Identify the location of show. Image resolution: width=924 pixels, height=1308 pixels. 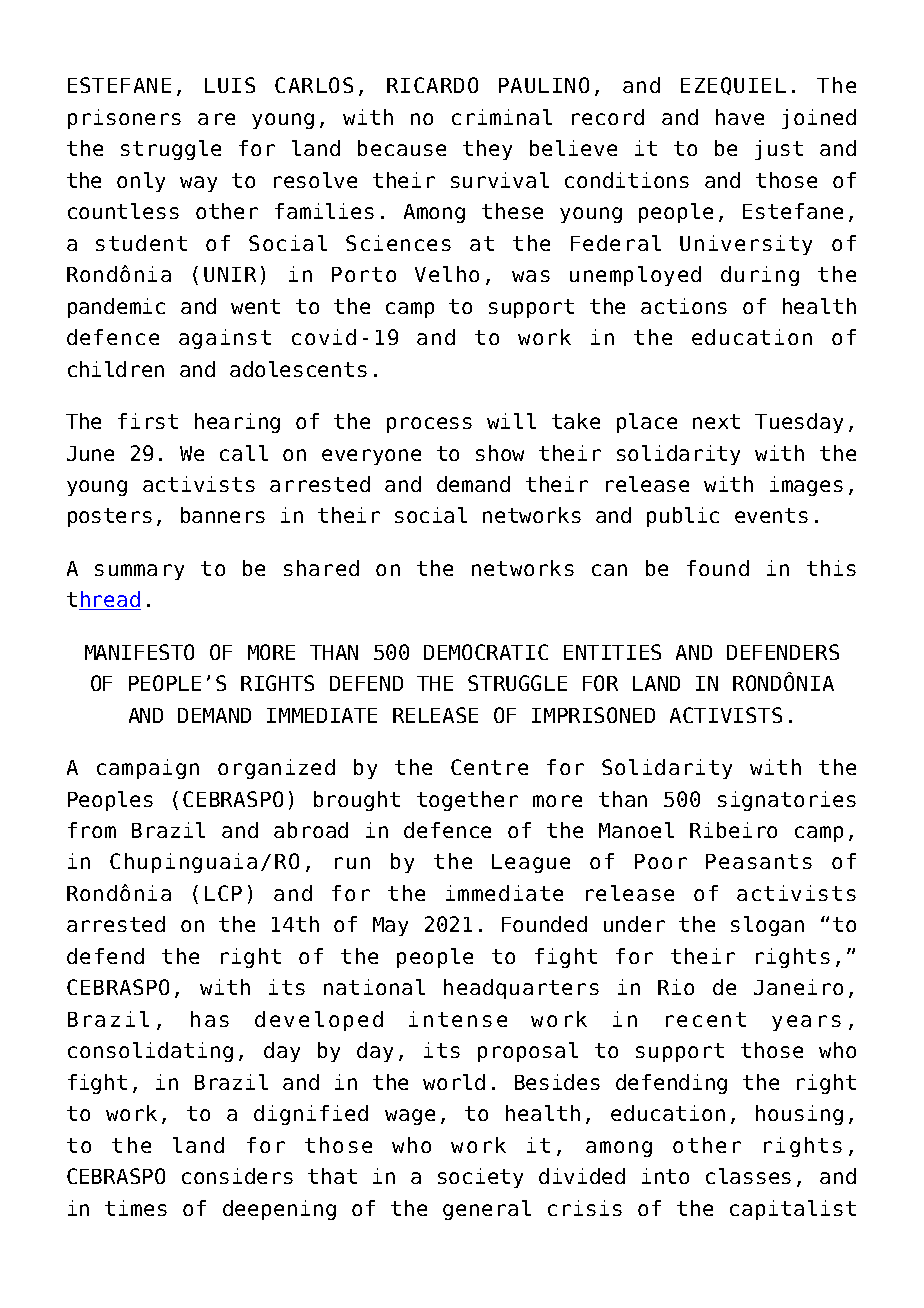
(500, 453).
